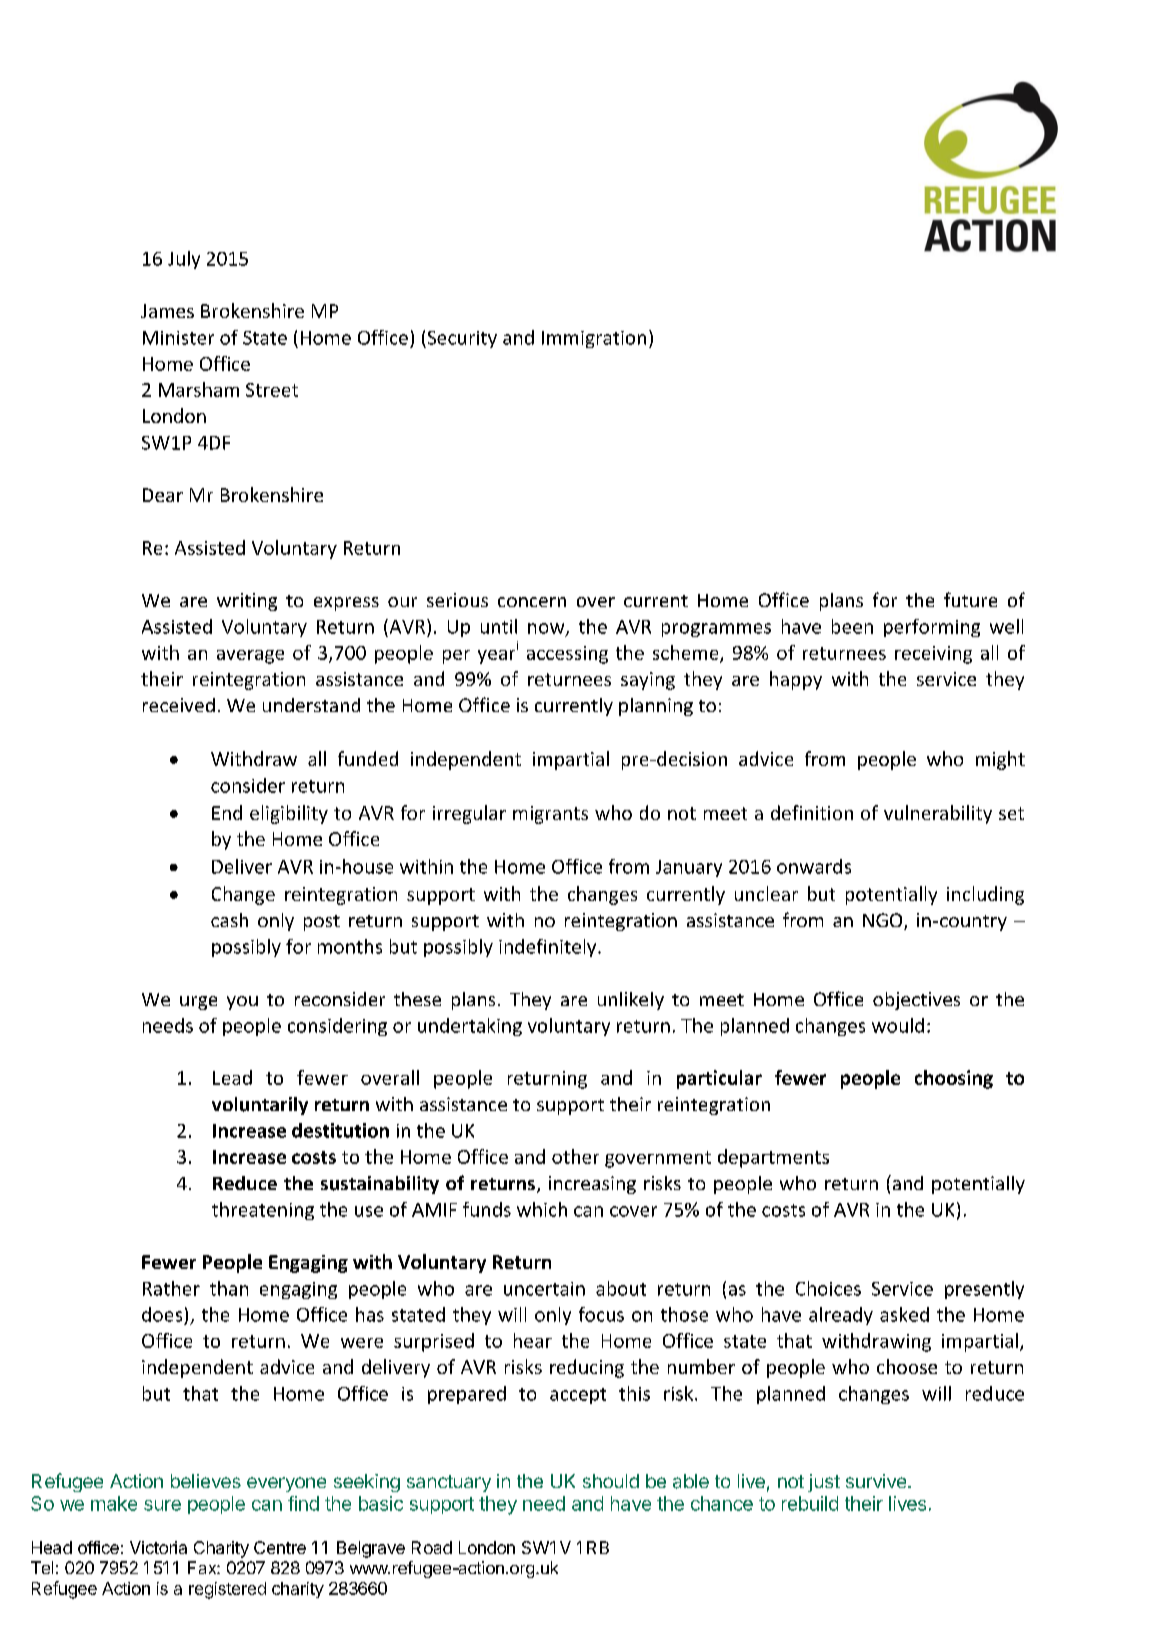 The image size is (1166, 1648). What do you see at coordinates (167, 311) in the screenshot?
I see `James` at bounding box center [167, 311].
